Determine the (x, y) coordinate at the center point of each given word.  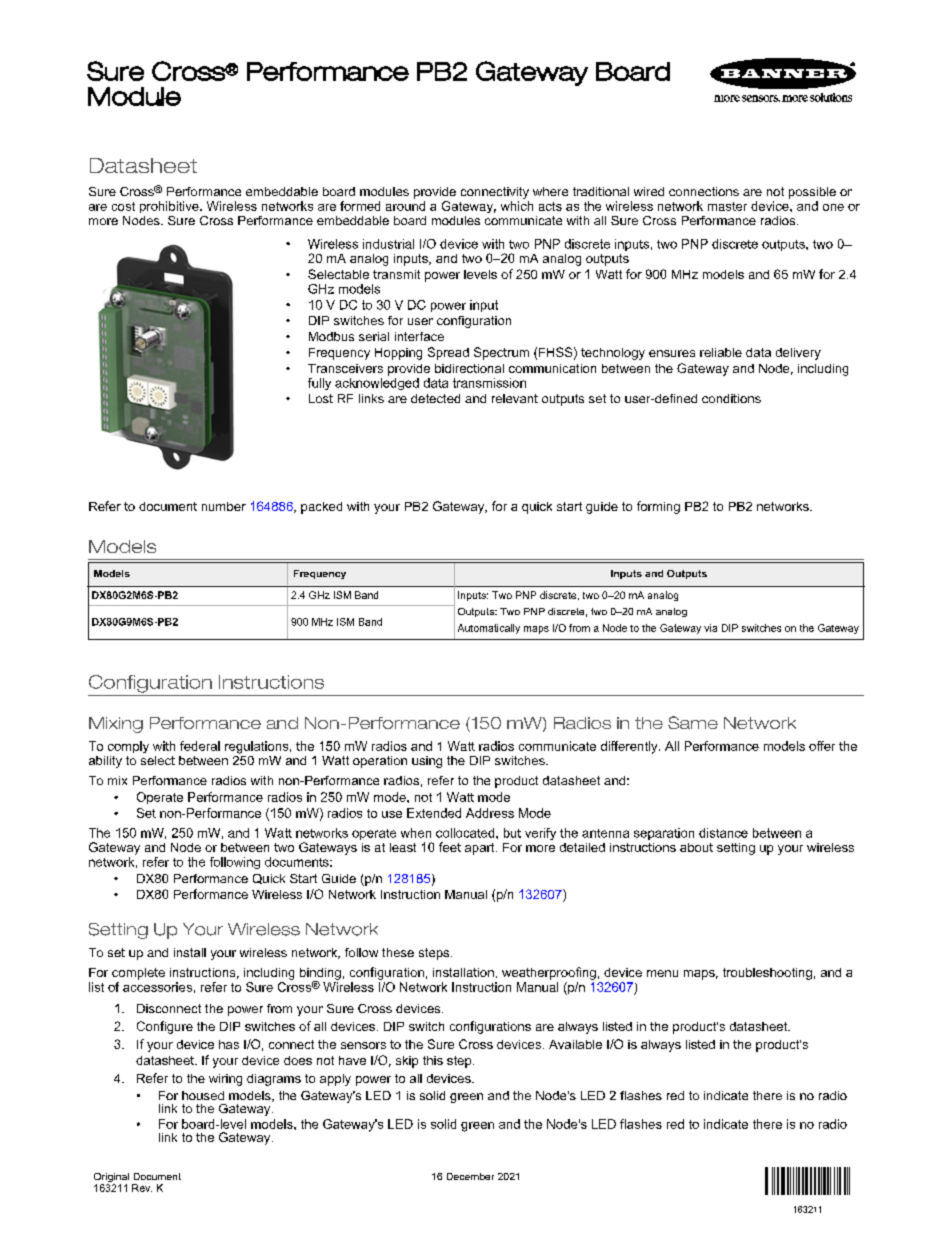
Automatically (489, 629)
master (727, 206)
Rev (142, 1188)
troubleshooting (767, 974)
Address (490, 813)
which (517, 206)
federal (200, 746)
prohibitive (170, 207)
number (224, 506)
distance (723, 833)
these (398, 952)
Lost (321, 398)
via (710, 628)
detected (435, 398)
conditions (731, 398)
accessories (157, 987)
